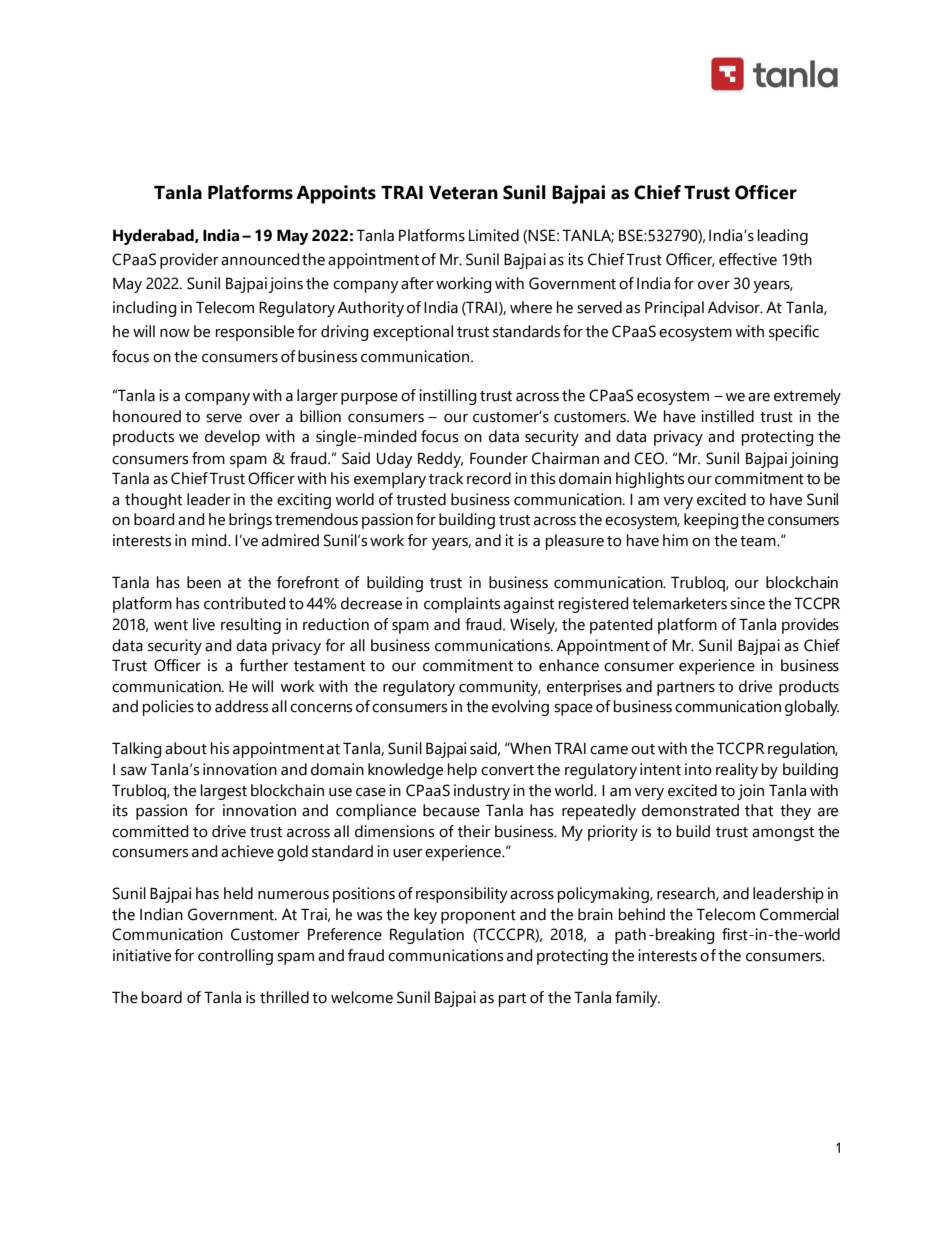 The image size is (952, 1233). Describe the element at coordinates (478, 917) in the page. I see `proponent` at that location.
